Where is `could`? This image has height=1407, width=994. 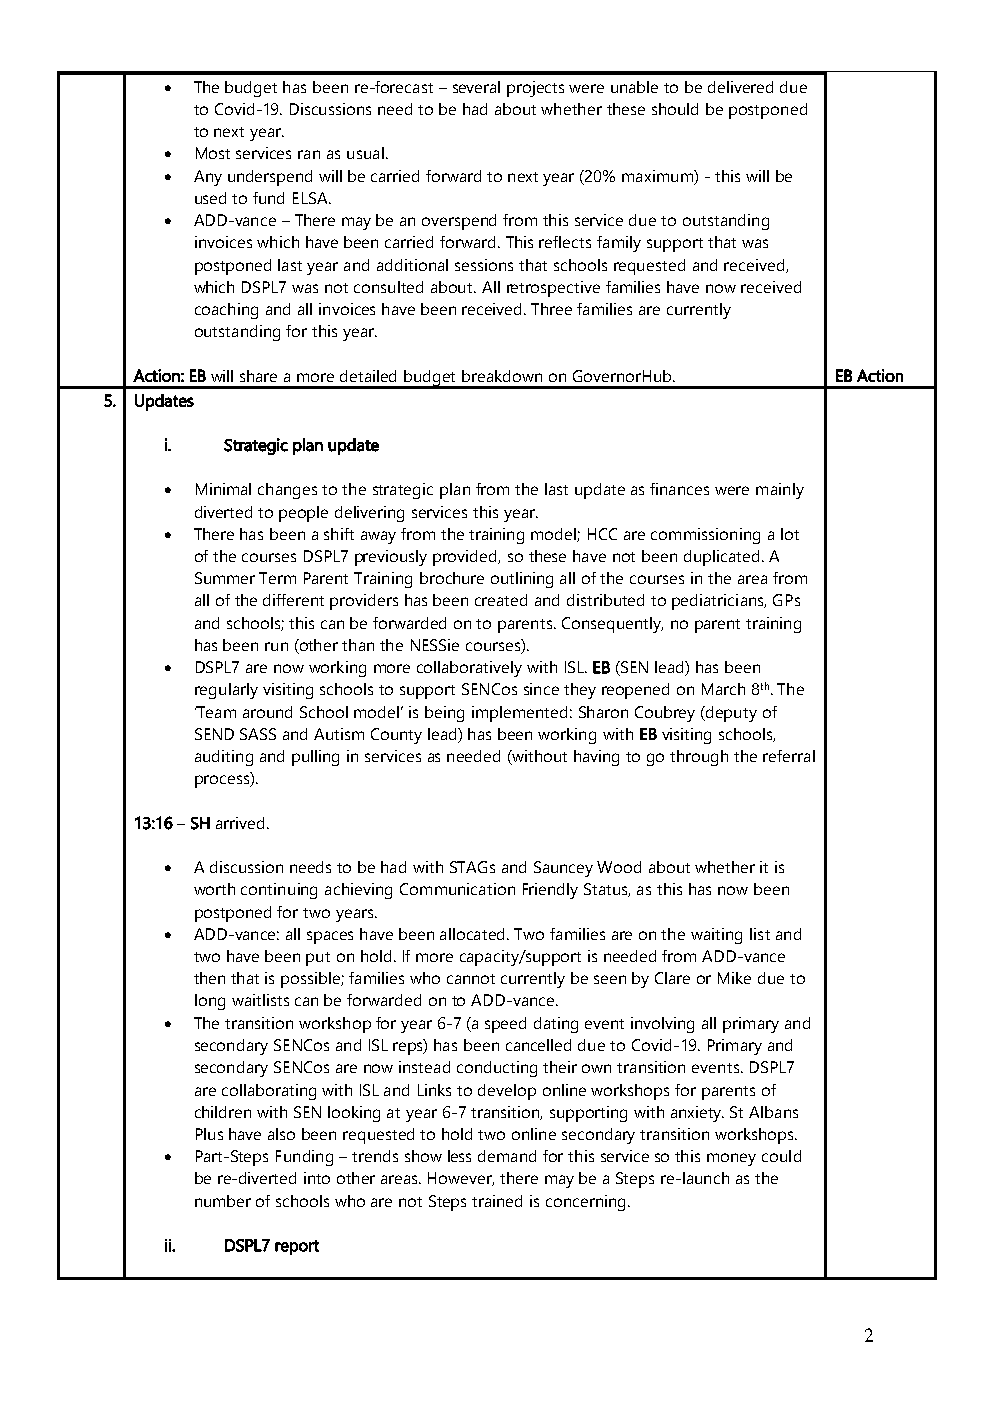 could is located at coordinates (781, 1156).
